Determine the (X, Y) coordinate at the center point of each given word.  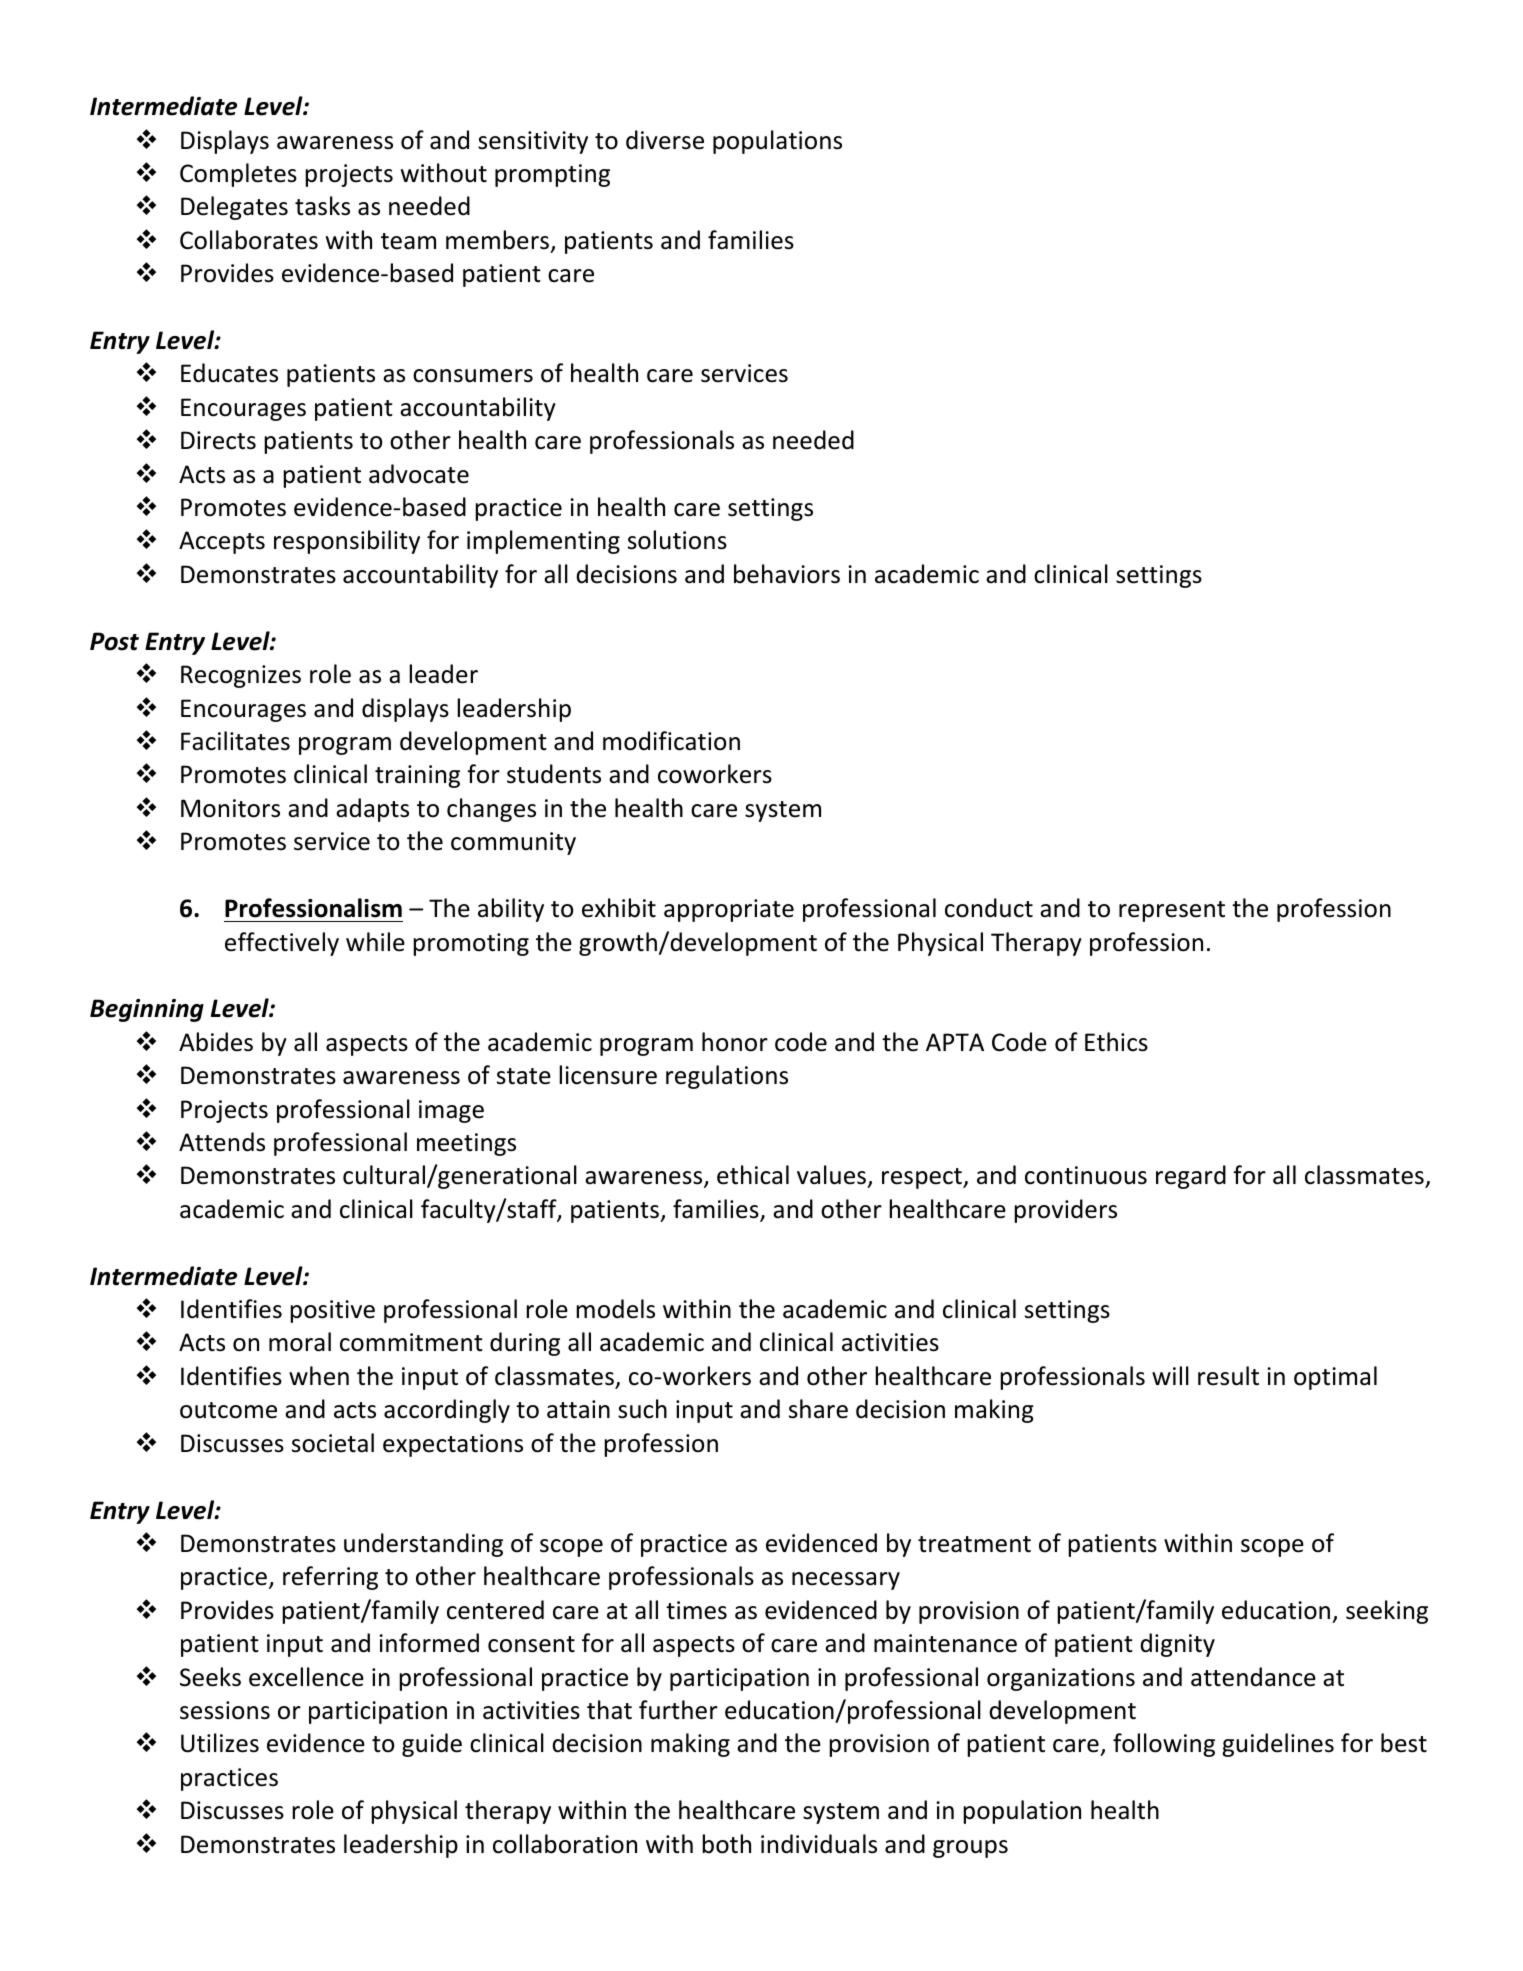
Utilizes (220, 1743)
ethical (753, 1175)
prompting (552, 175)
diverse (665, 140)
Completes (238, 175)
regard (1191, 1177)
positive (332, 1311)
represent (1172, 911)
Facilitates (235, 741)
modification (671, 741)
